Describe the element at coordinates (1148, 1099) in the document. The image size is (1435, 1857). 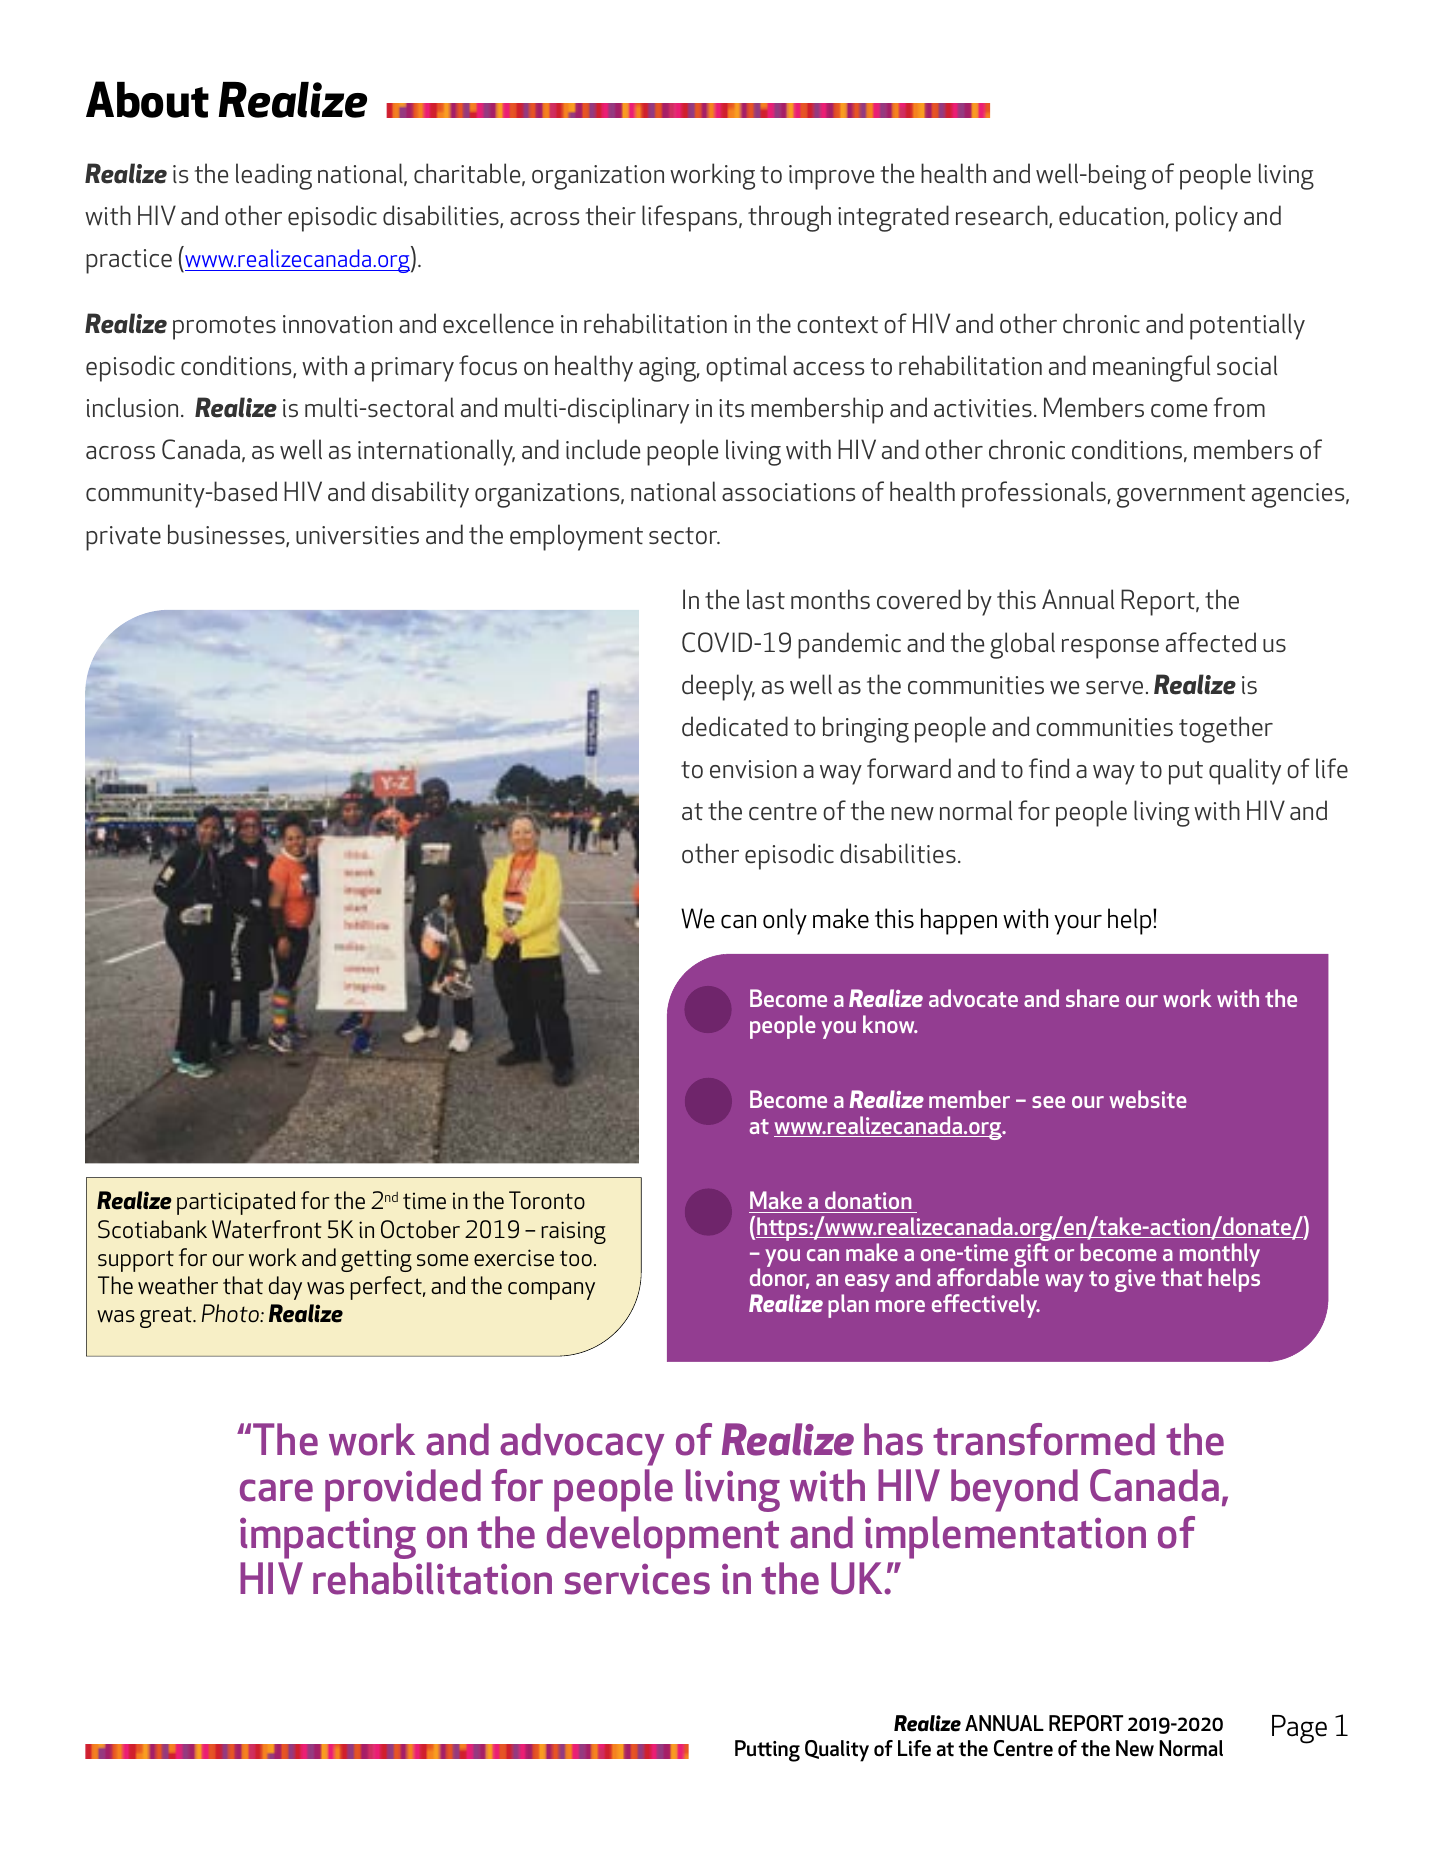
I see `website` at that location.
